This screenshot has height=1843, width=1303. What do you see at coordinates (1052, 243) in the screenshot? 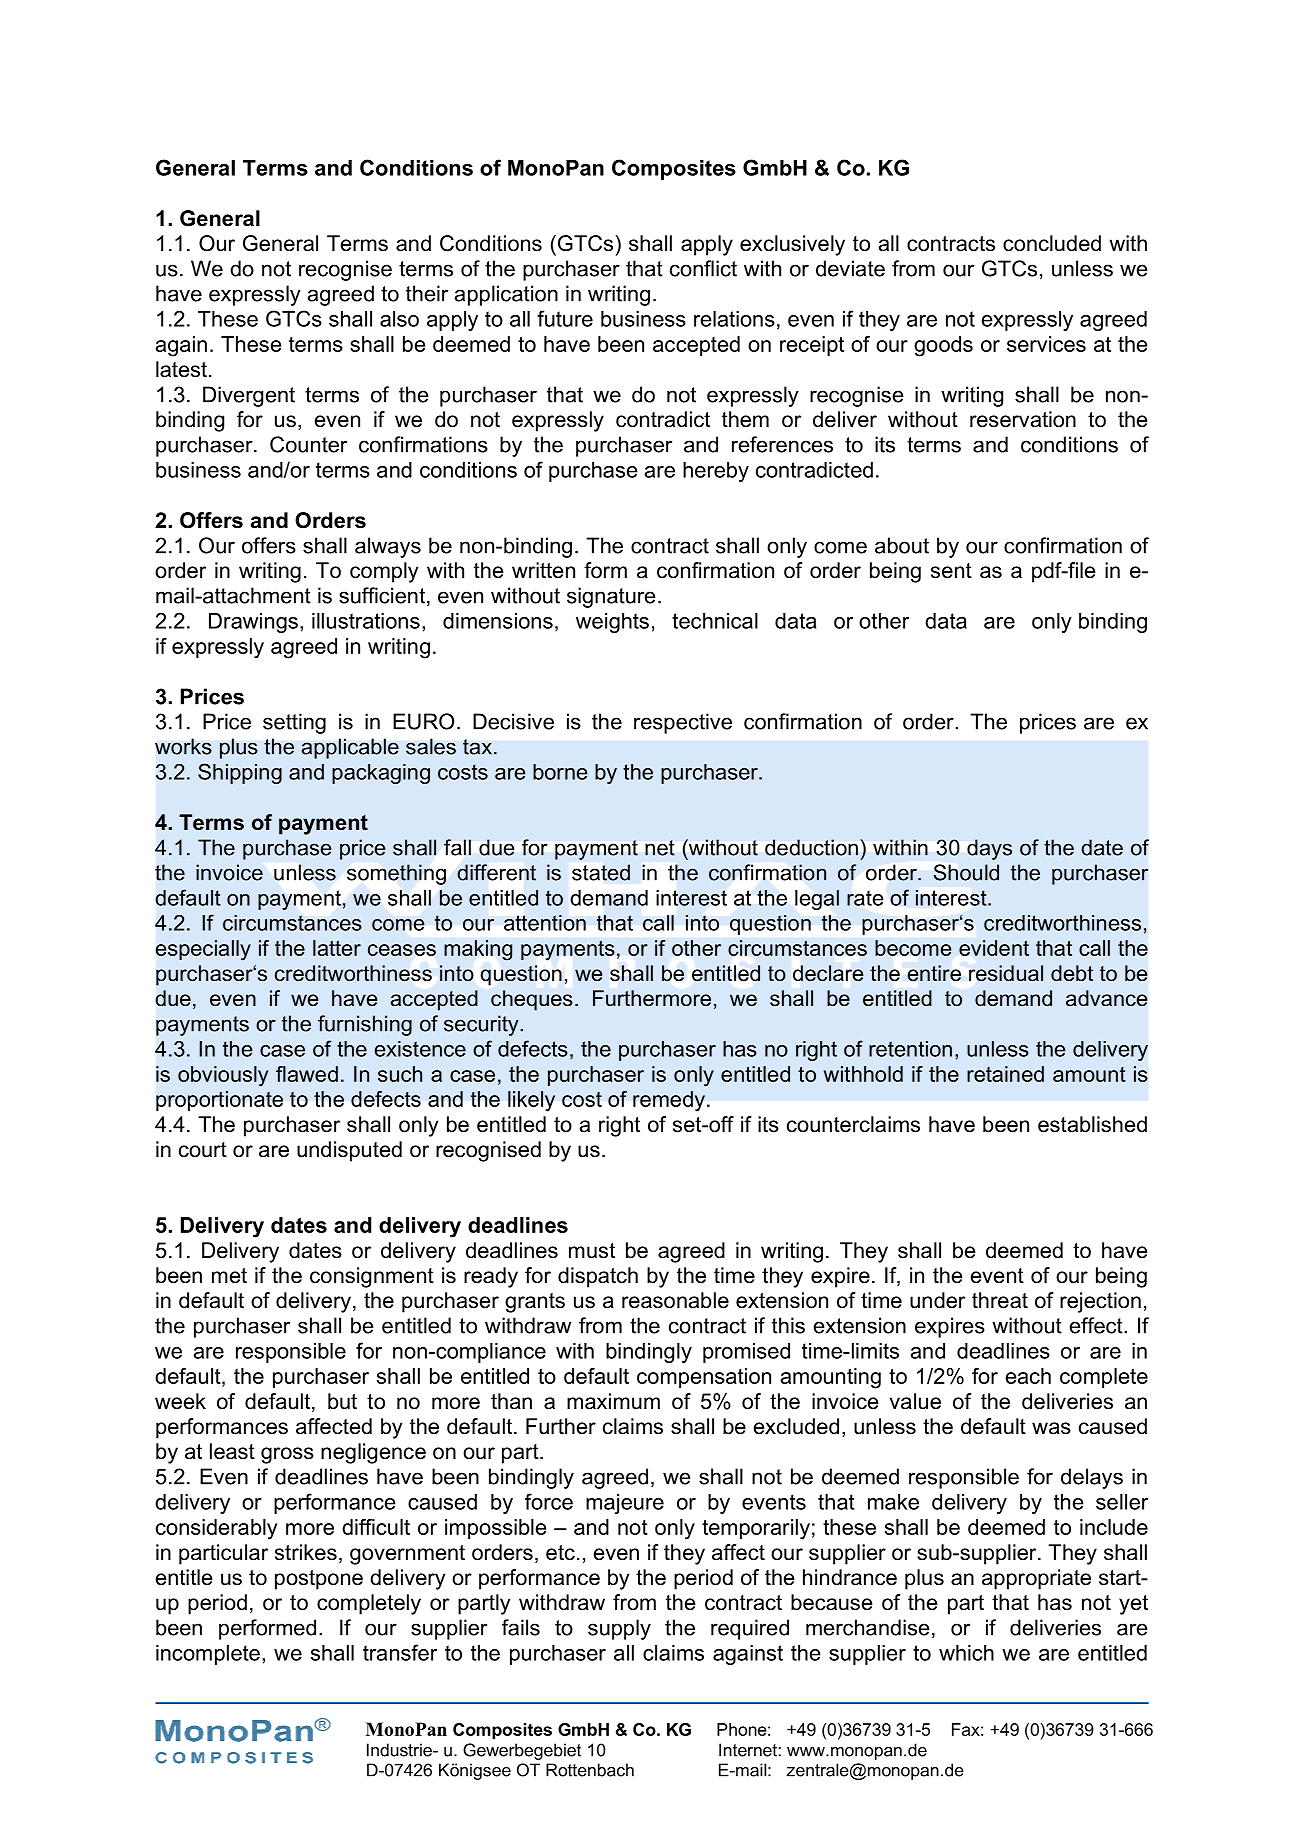
I see `concluded` at bounding box center [1052, 243].
